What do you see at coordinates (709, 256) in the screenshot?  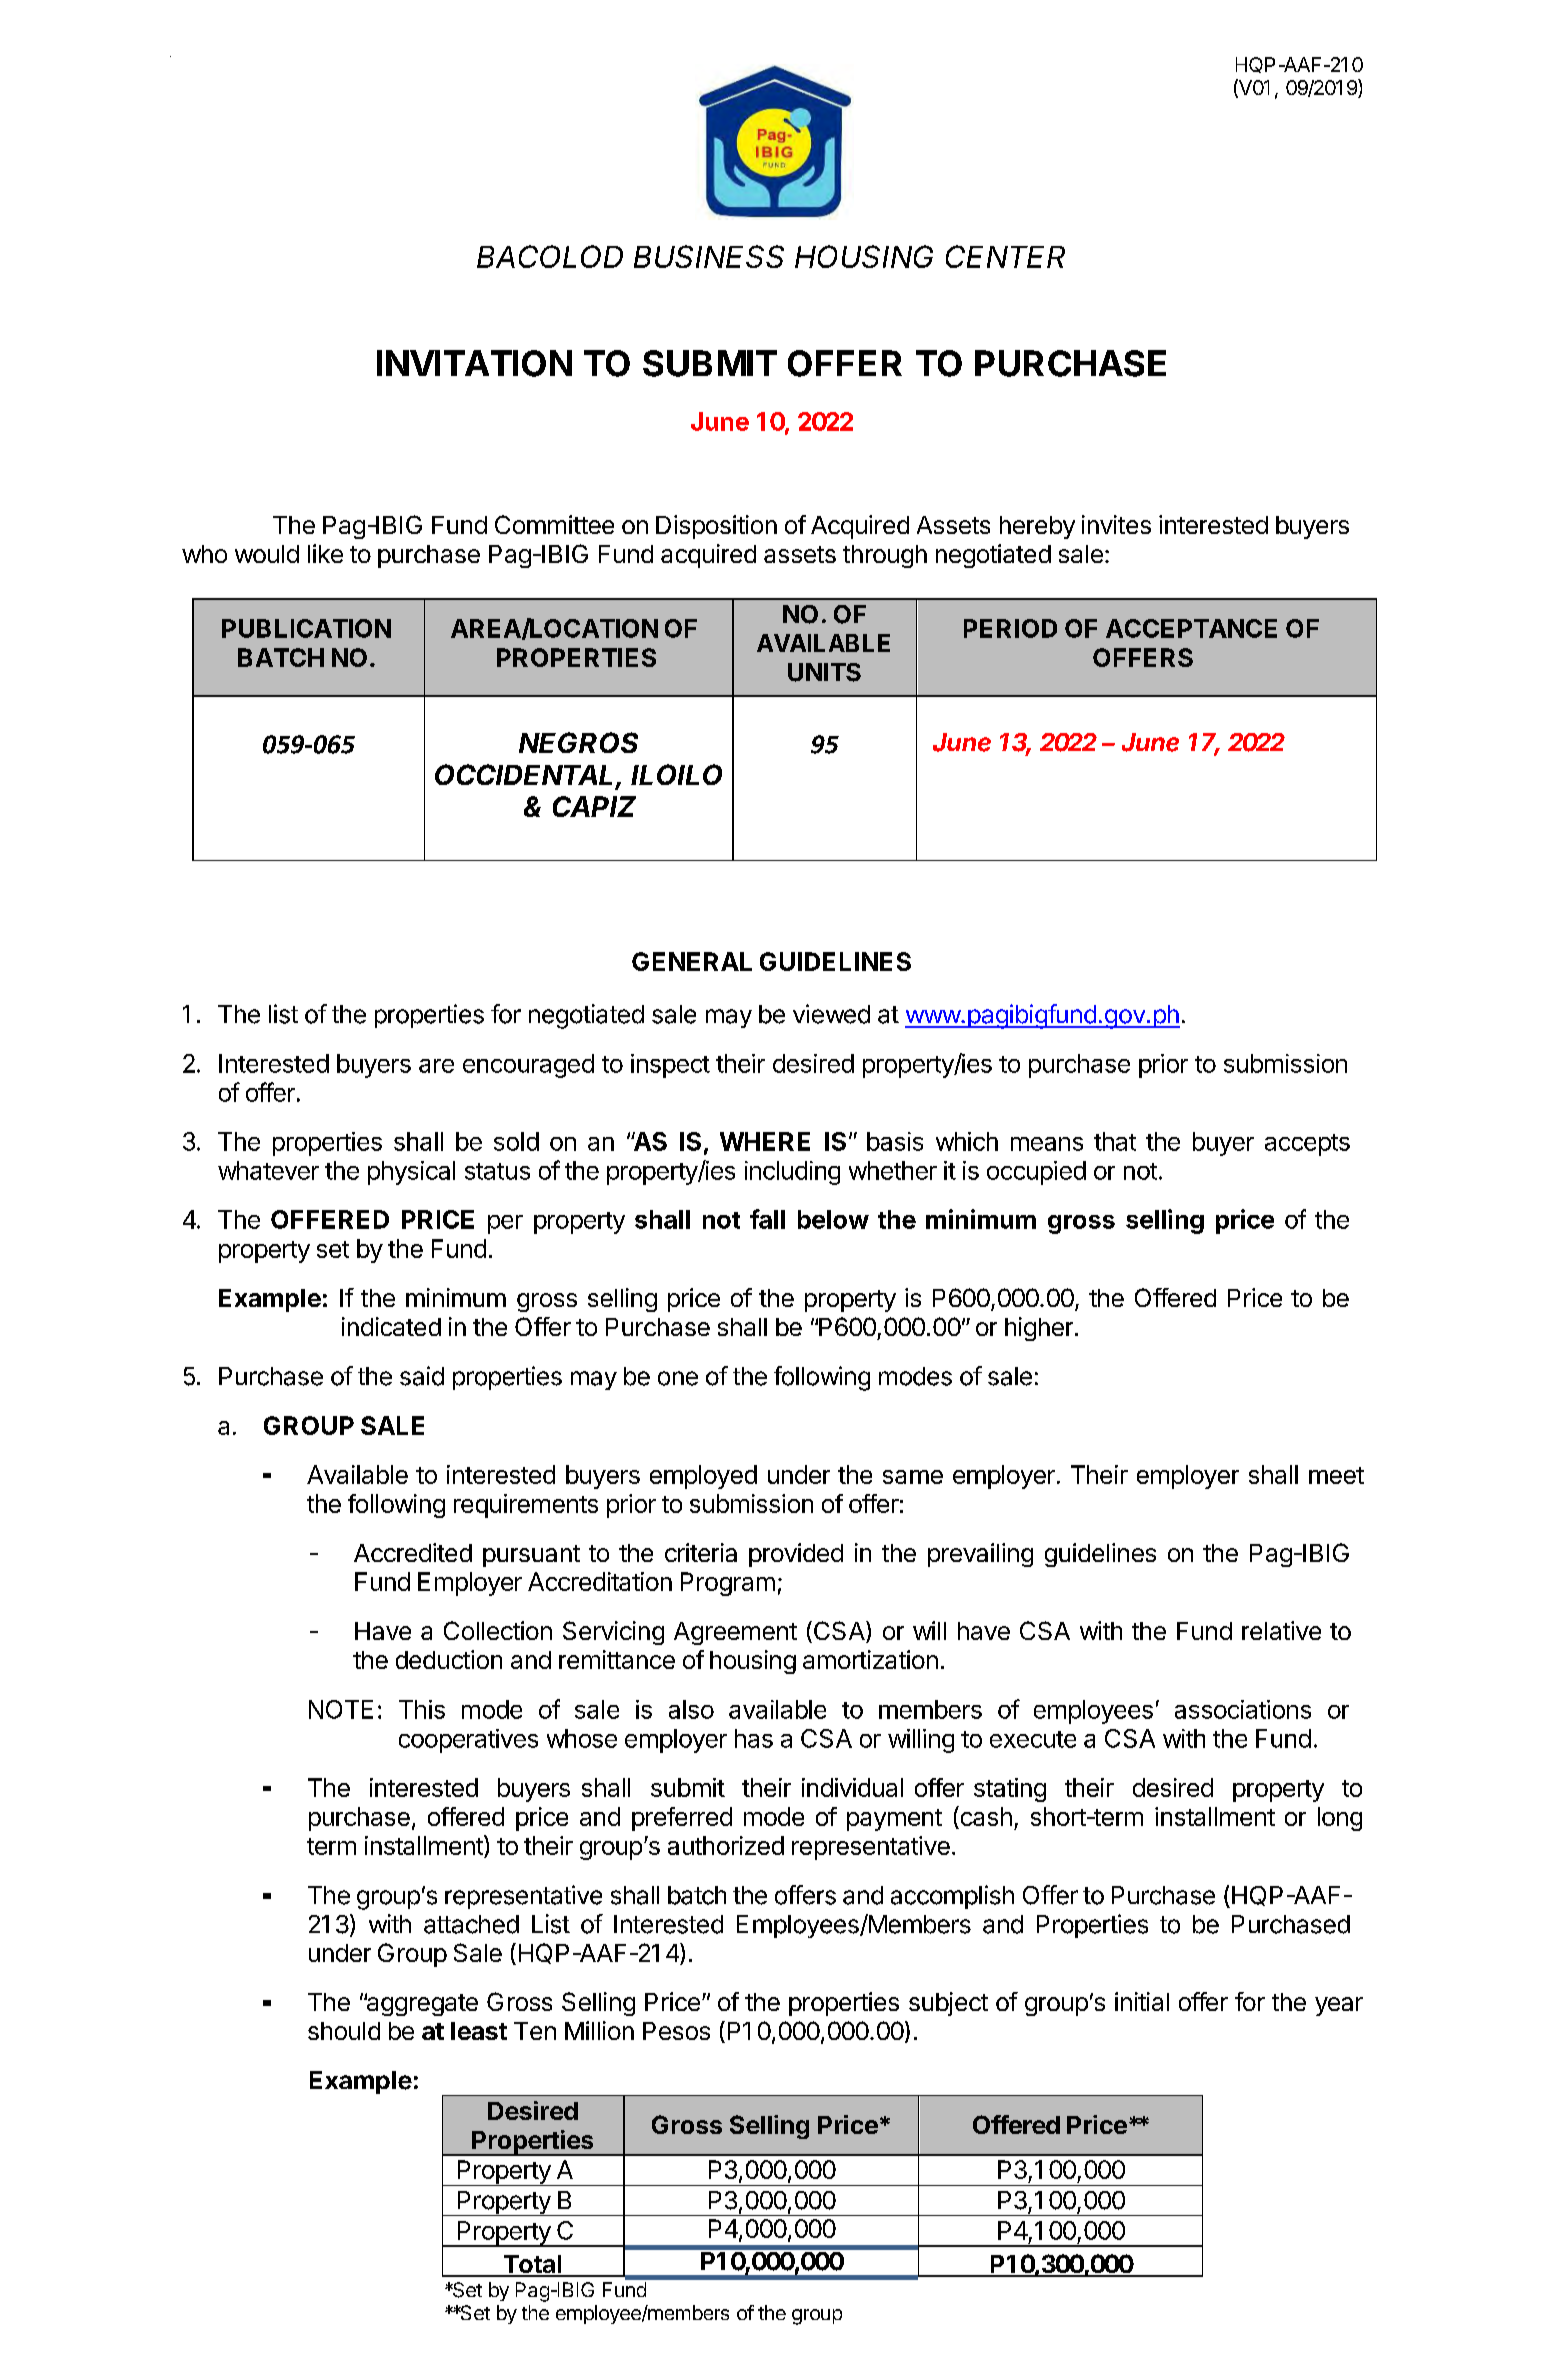 I see `BUSINESS` at bounding box center [709, 256].
